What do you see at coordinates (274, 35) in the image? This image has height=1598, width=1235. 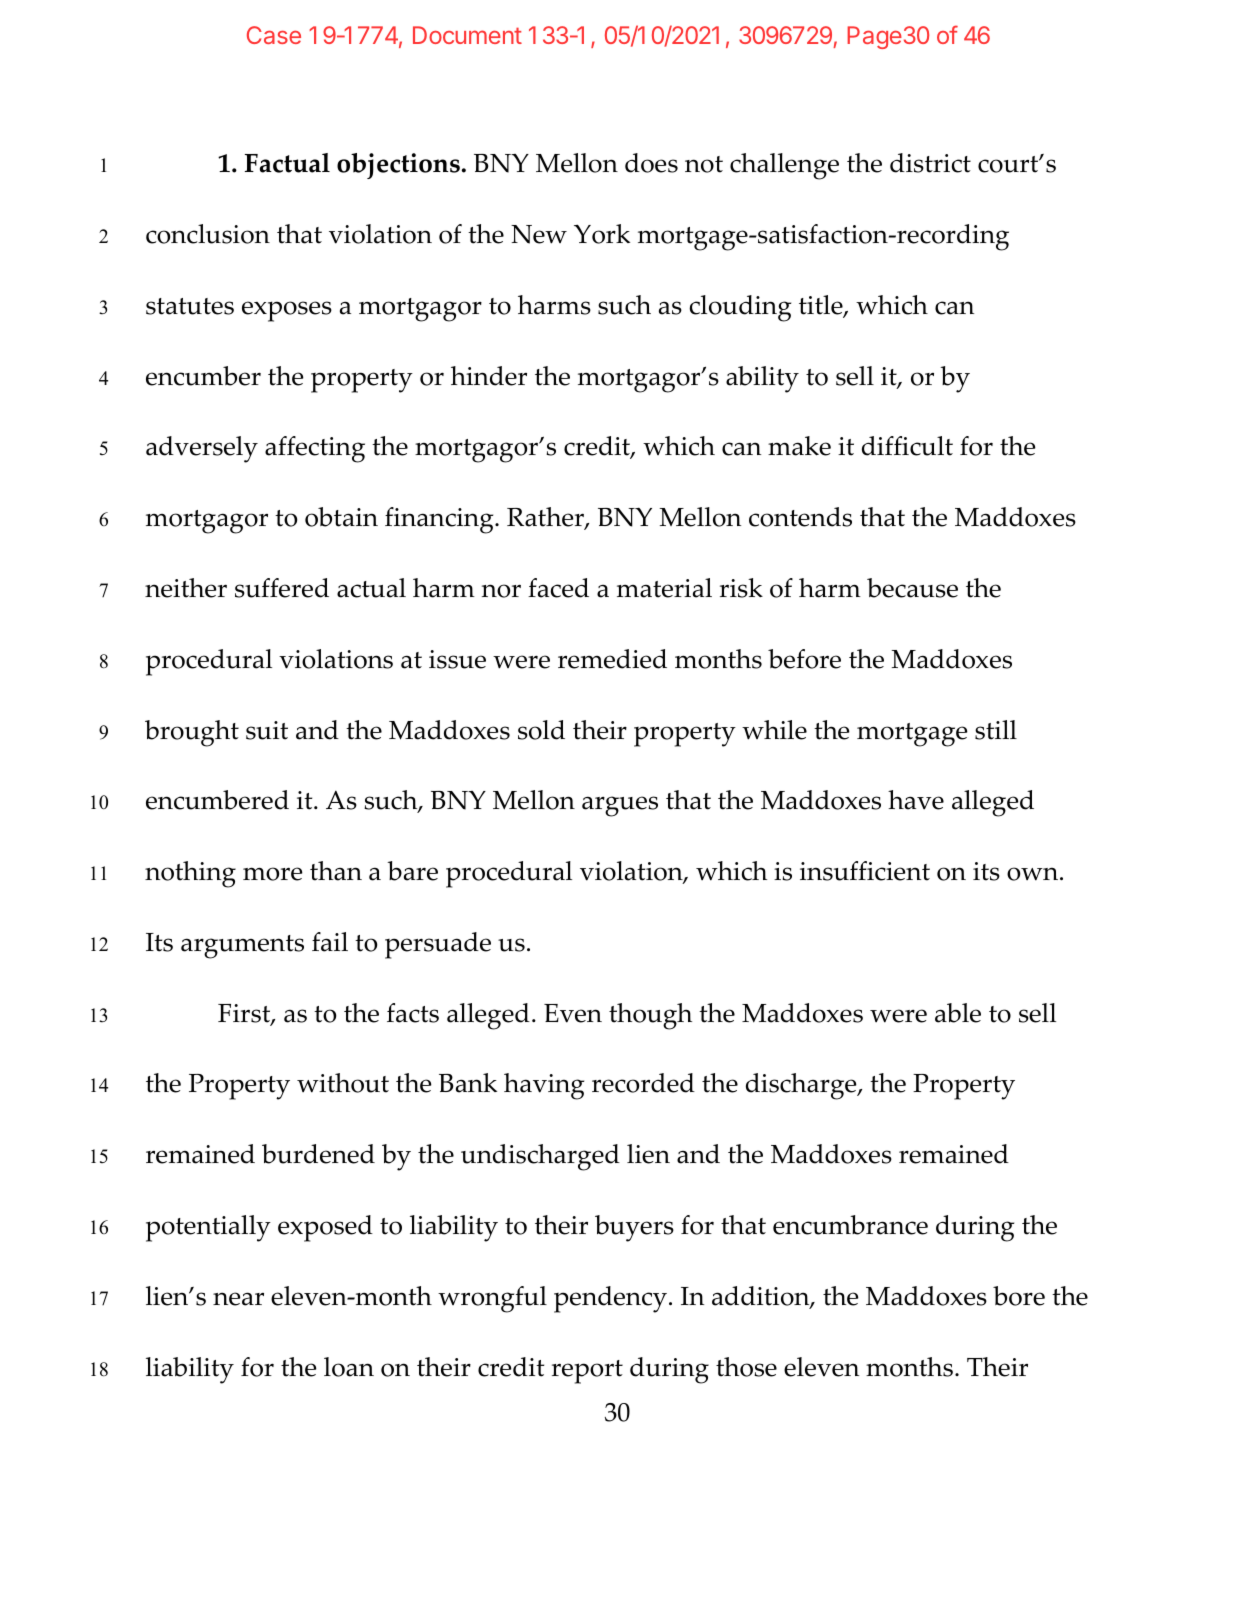 I see `Case` at bounding box center [274, 35].
